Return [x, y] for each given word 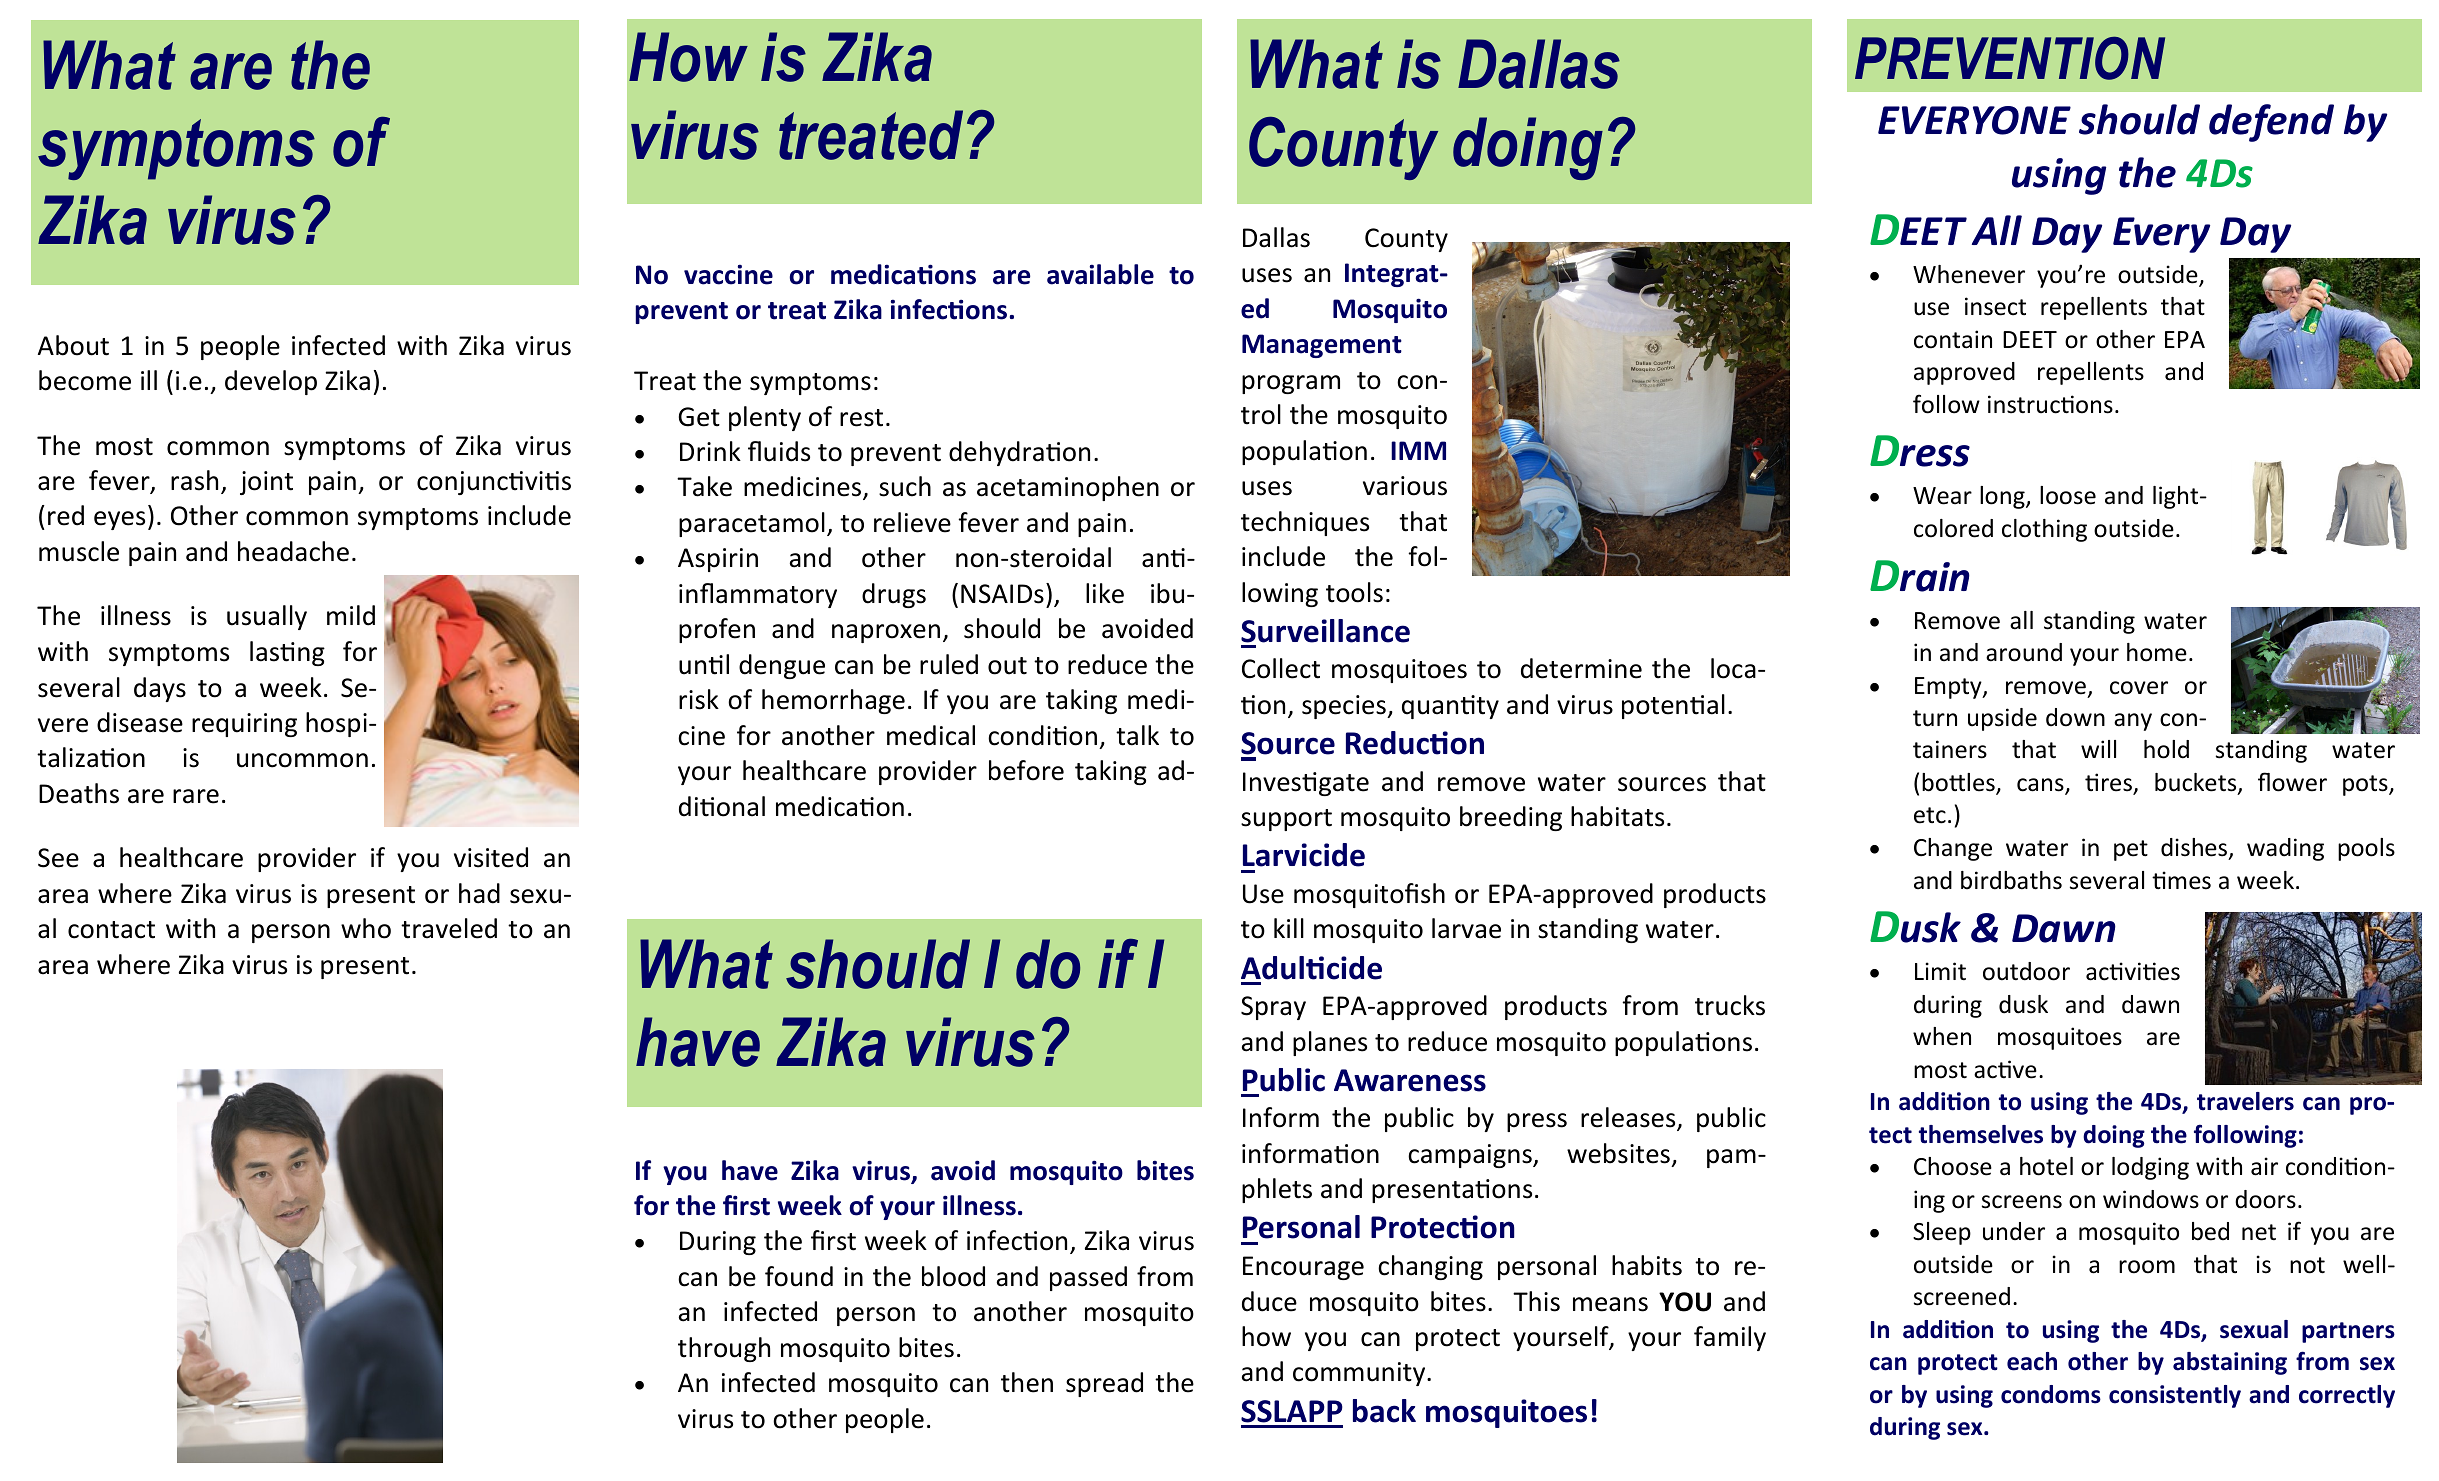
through [724, 1349]
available [1100, 274]
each [2032, 1361]
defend [2271, 123]
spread [1104, 1384]
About [73, 345]
